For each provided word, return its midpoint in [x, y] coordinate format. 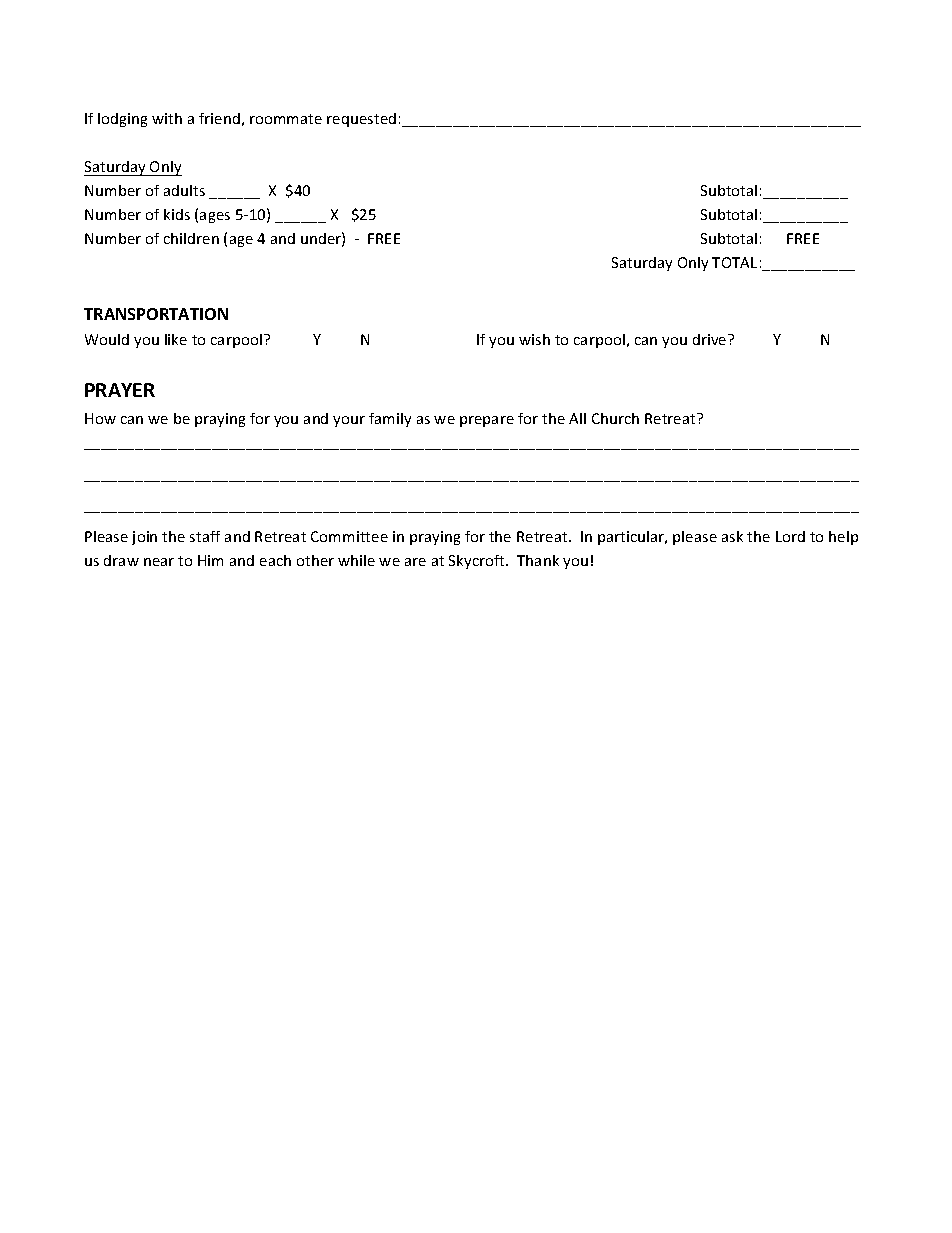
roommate [286, 119]
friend [219, 118]
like [176, 339]
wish [534, 339]
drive [711, 339]
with [167, 118]
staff [205, 536]
